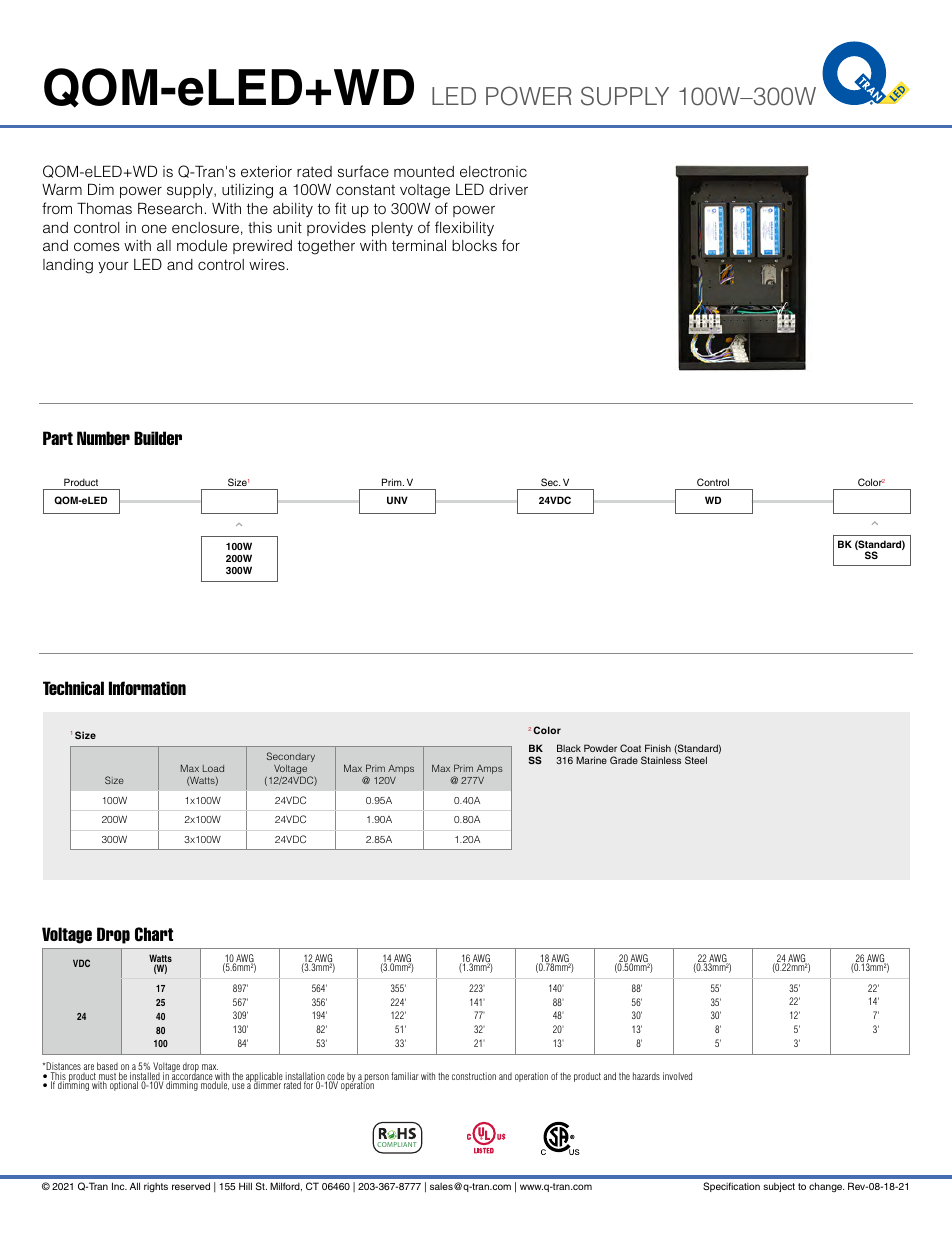  What do you see at coordinates (464, 228) in the image?
I see `flexibility` at bounding box center [464, 228].
